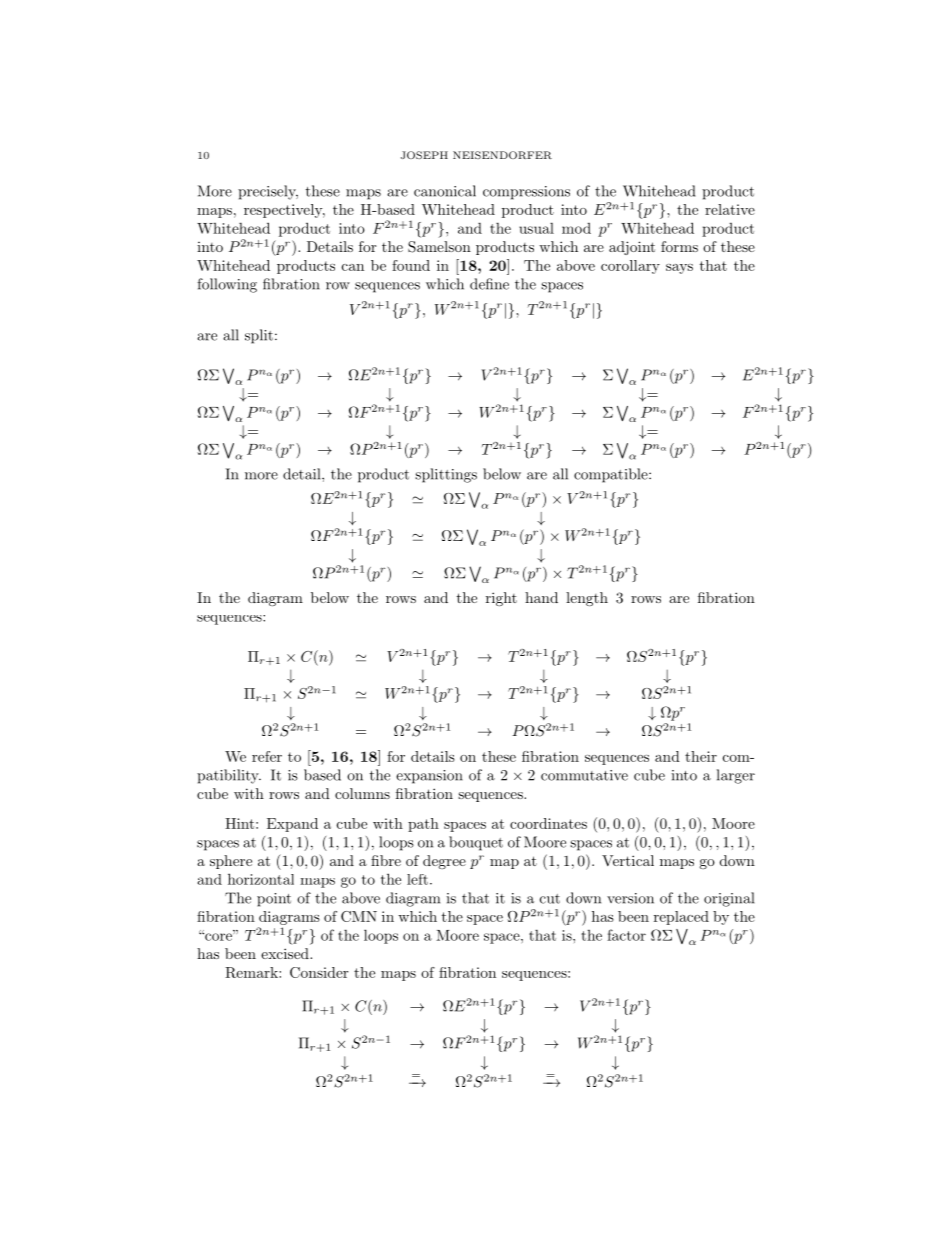 The height and width of the document is (1233, 952). I want to click on excised, so click(286, 953).
